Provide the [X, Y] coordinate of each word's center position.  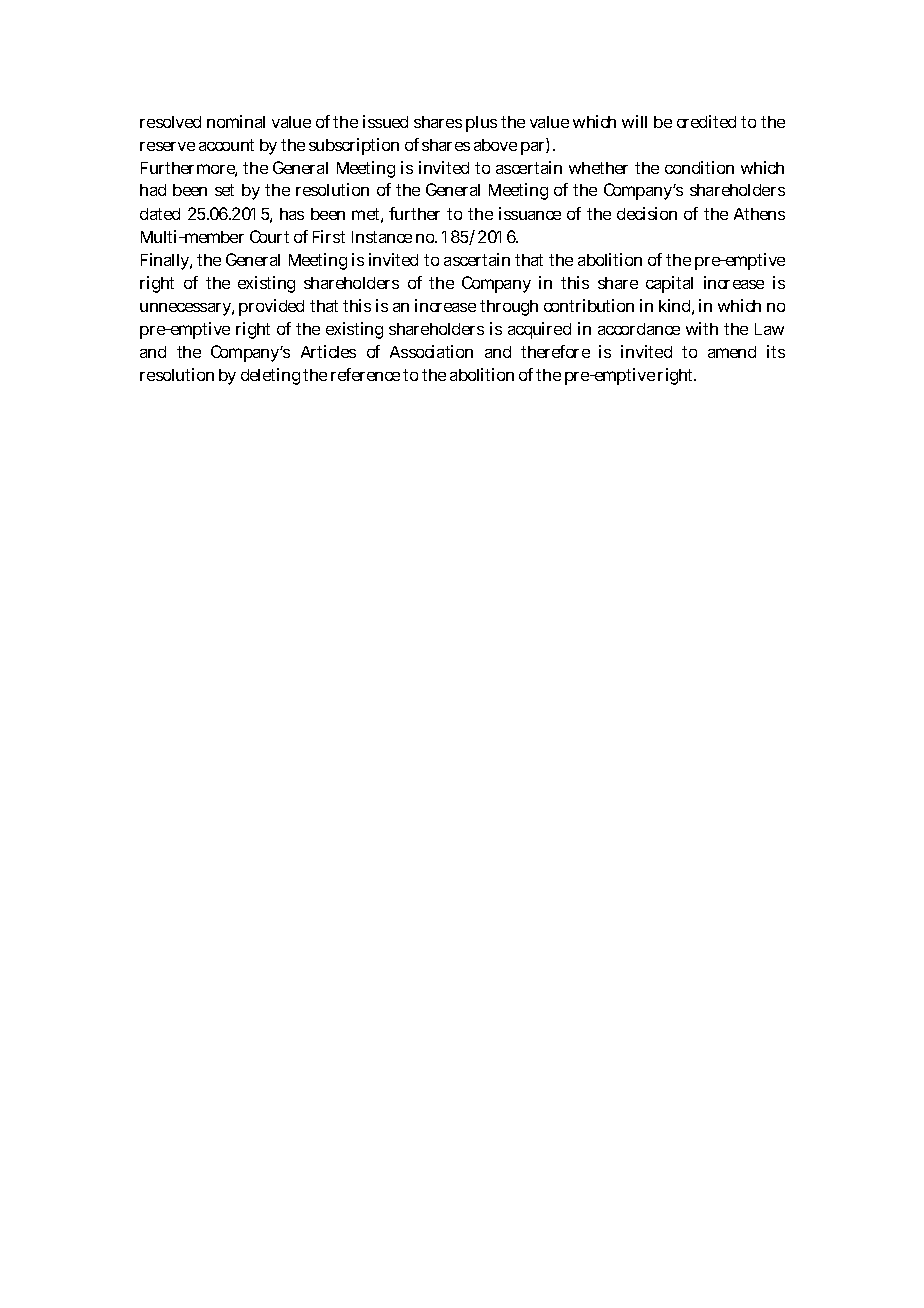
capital [669, 284]
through [509, 308]
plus [481, 124]
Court [269, 236]
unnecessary [187, 309]
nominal [236, 121]
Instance [382, 237]
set [224, 190]
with [702, 328]
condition [699, 167]
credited [706, 121]
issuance [530, 213]
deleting [270, 376]
